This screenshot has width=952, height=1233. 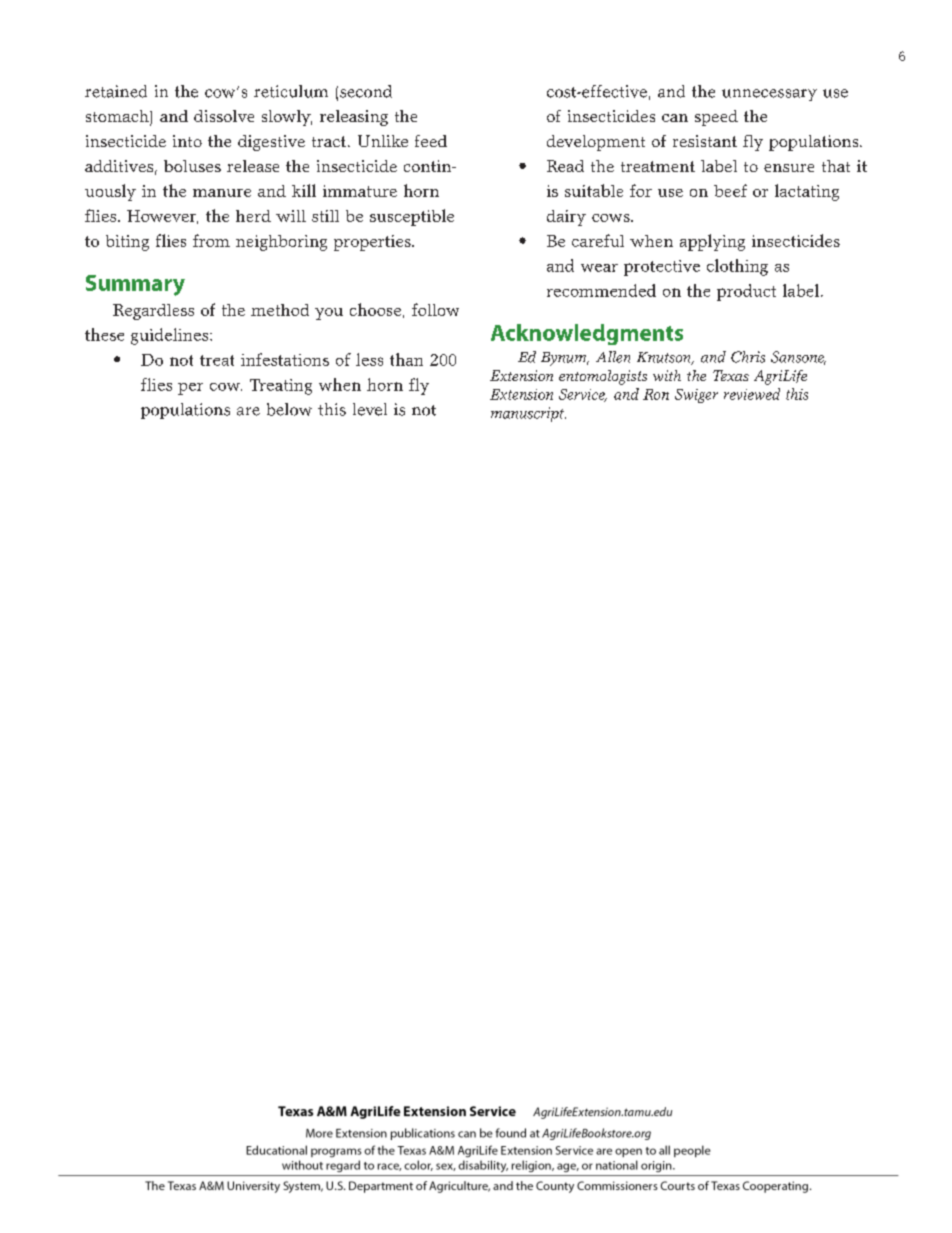 What do you see at coordinates (224, 116) in the screenshot?
I see `dissolve` at bounding box center [224, 116].
